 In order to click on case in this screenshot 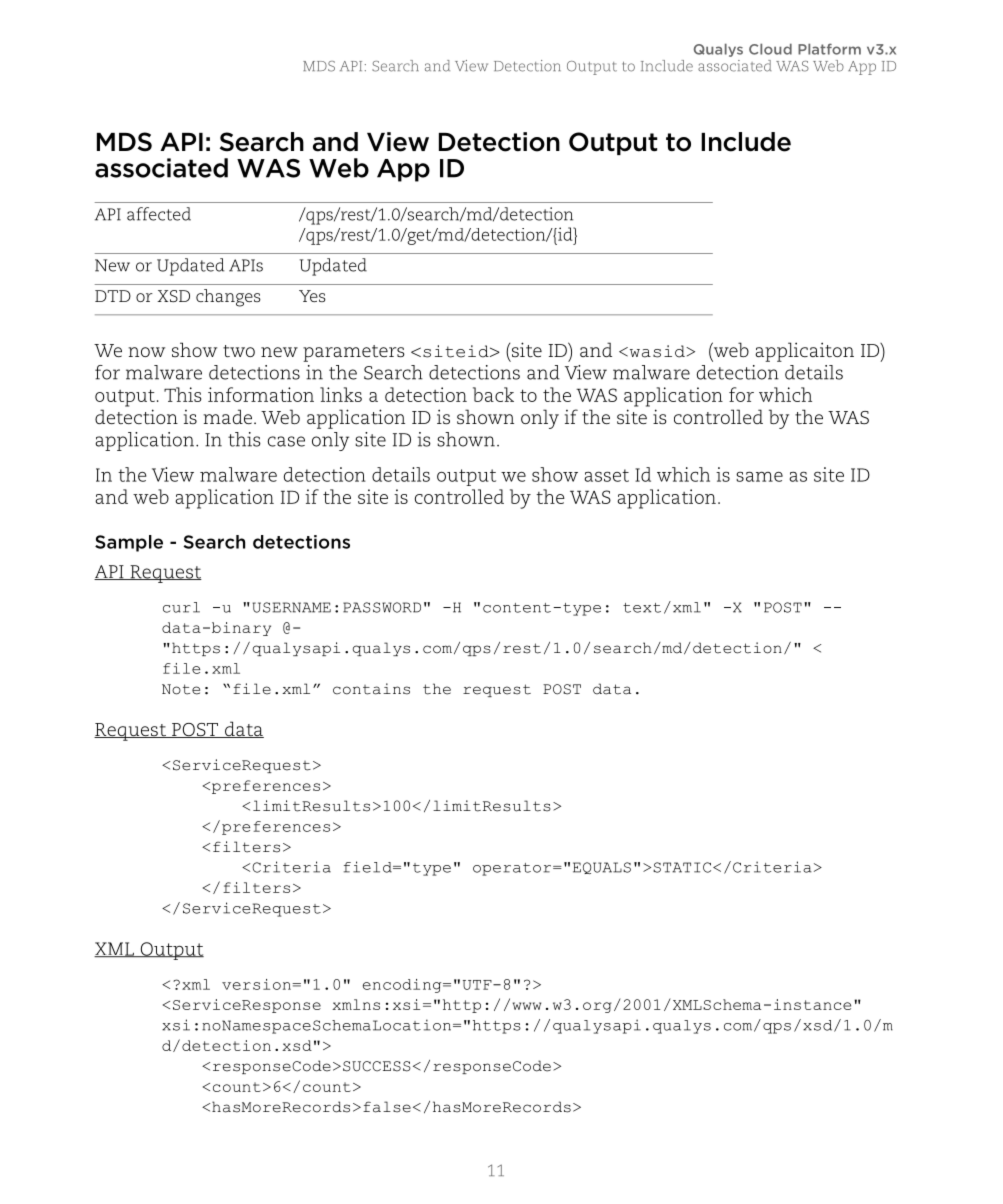, I will do `click(286, 441)`.
